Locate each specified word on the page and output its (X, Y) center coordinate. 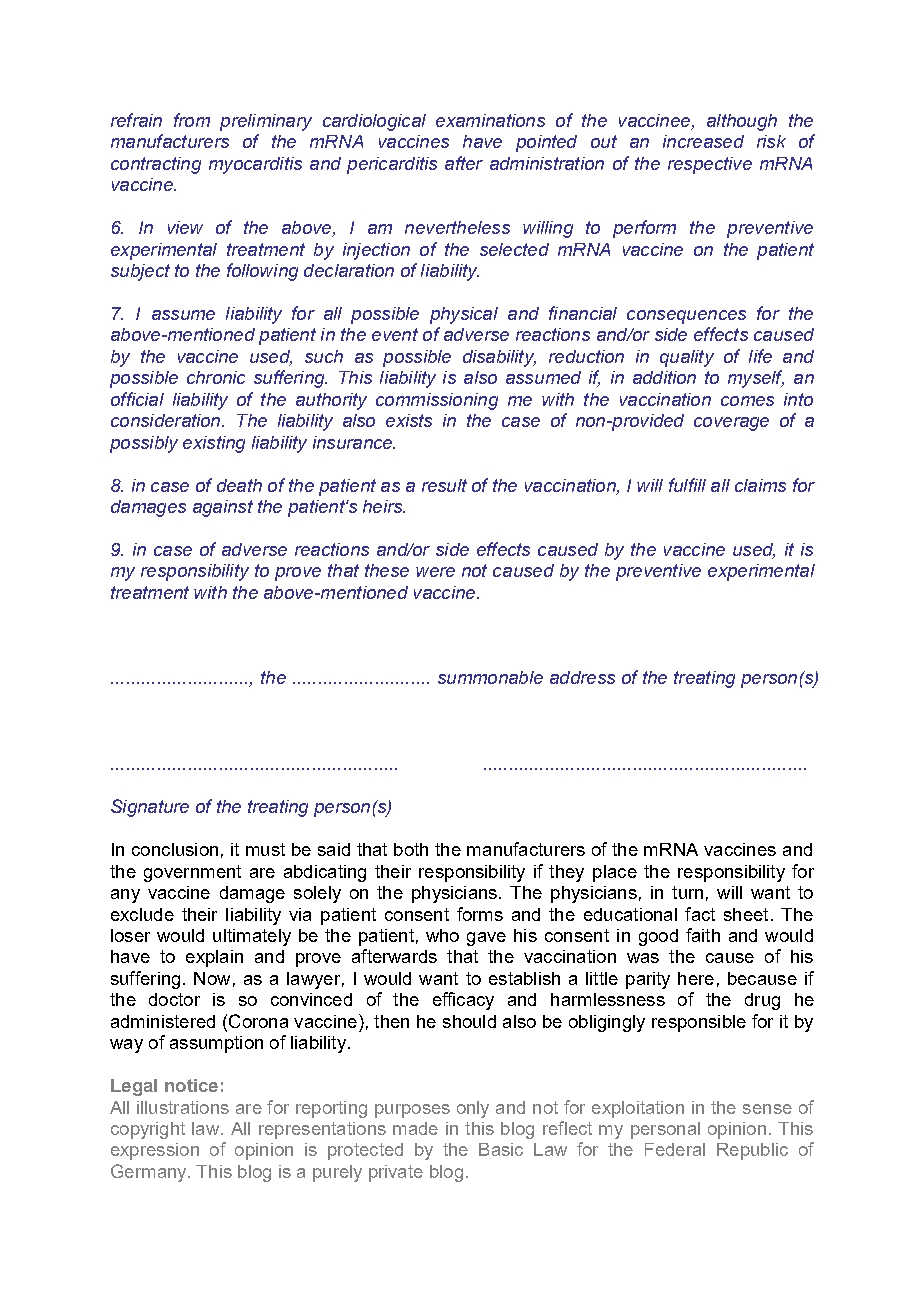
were (435, 572)
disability (499, 358)
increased (703, 141)
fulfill (687, 485)
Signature (150, 808)
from (192, 120)
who (442, 935)
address (582, 677)
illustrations (183, 1107)
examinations (490, 120)
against (223, 508)
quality (687, 358)
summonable (490, 677)
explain (214, 958)
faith (703, 935)
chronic (216, 377)
